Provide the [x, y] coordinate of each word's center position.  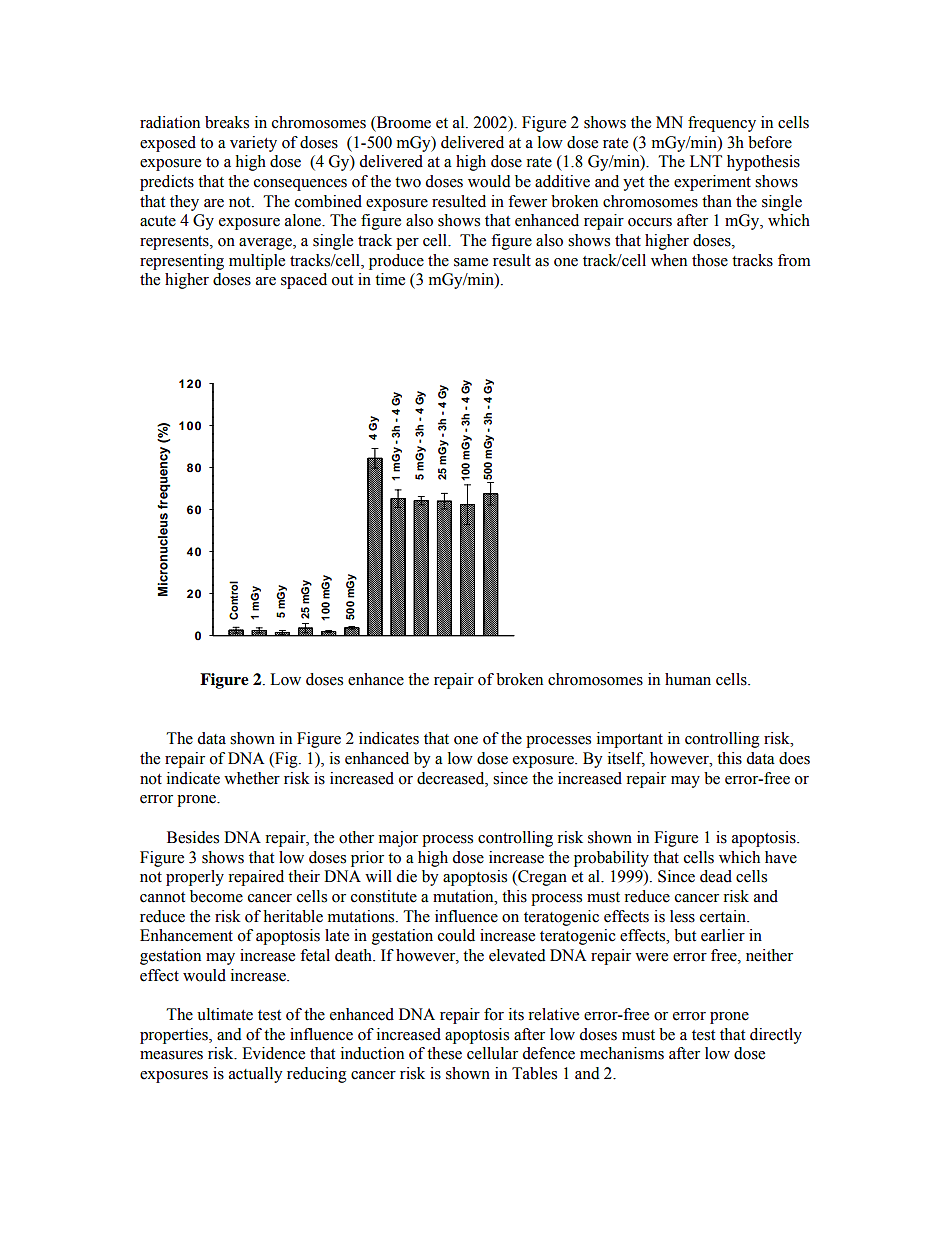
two [408, 182]
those [710, 260]
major [398, 839]
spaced [304, 281]
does [794, 758]
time [390, 279]
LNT [706, 161]
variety [253, 144]
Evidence [273, 1053]
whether [252, 778]
